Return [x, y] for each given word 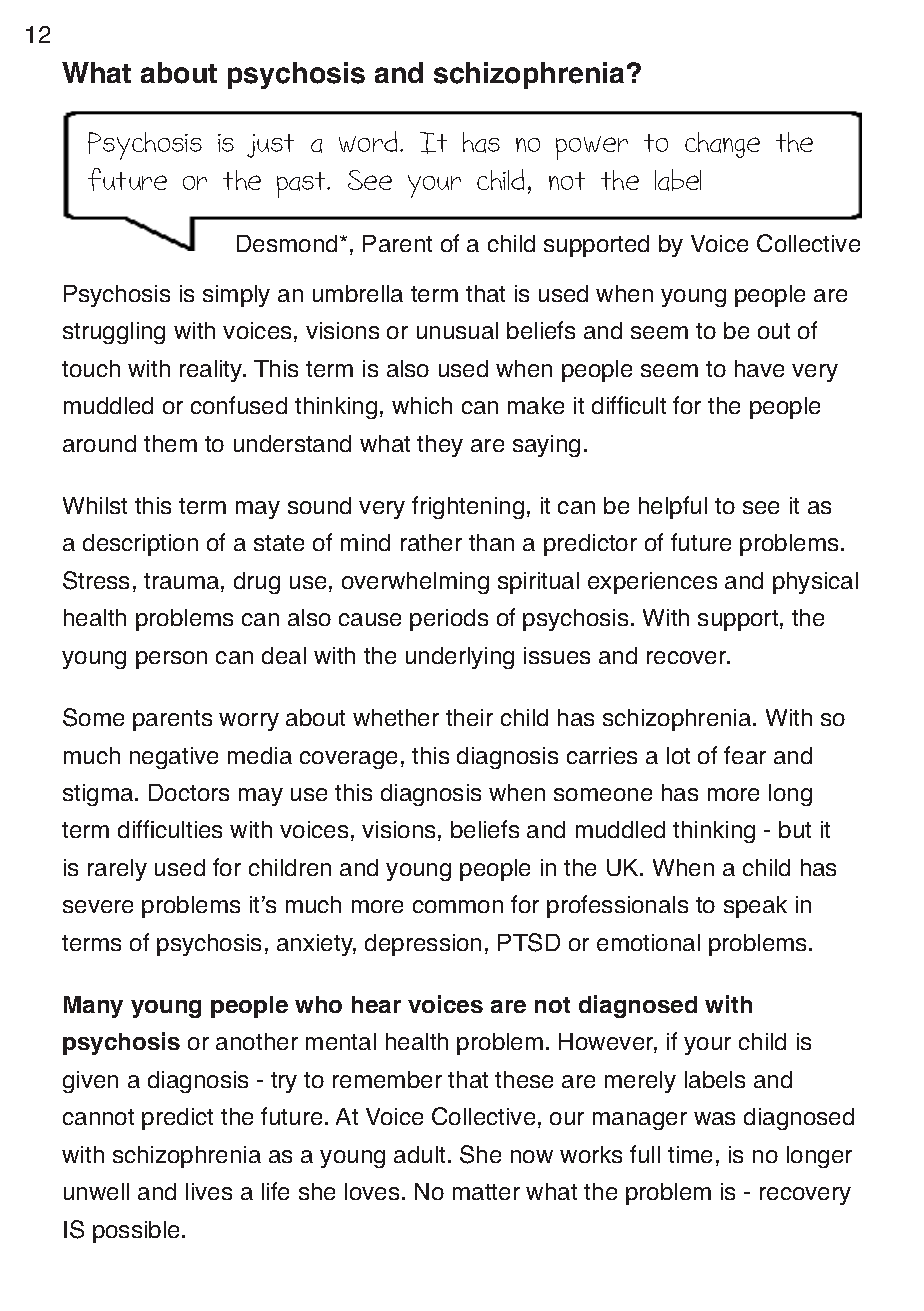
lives [209, 1191]
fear [745, 755]
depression [423, 945]
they [440, 446]
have [759, 368]
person [171, 660]
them [170, 443]
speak [755, 907]
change [722, 145]
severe [98, 906]
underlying [460, 658]
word [370, 141]
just [270, 146]
